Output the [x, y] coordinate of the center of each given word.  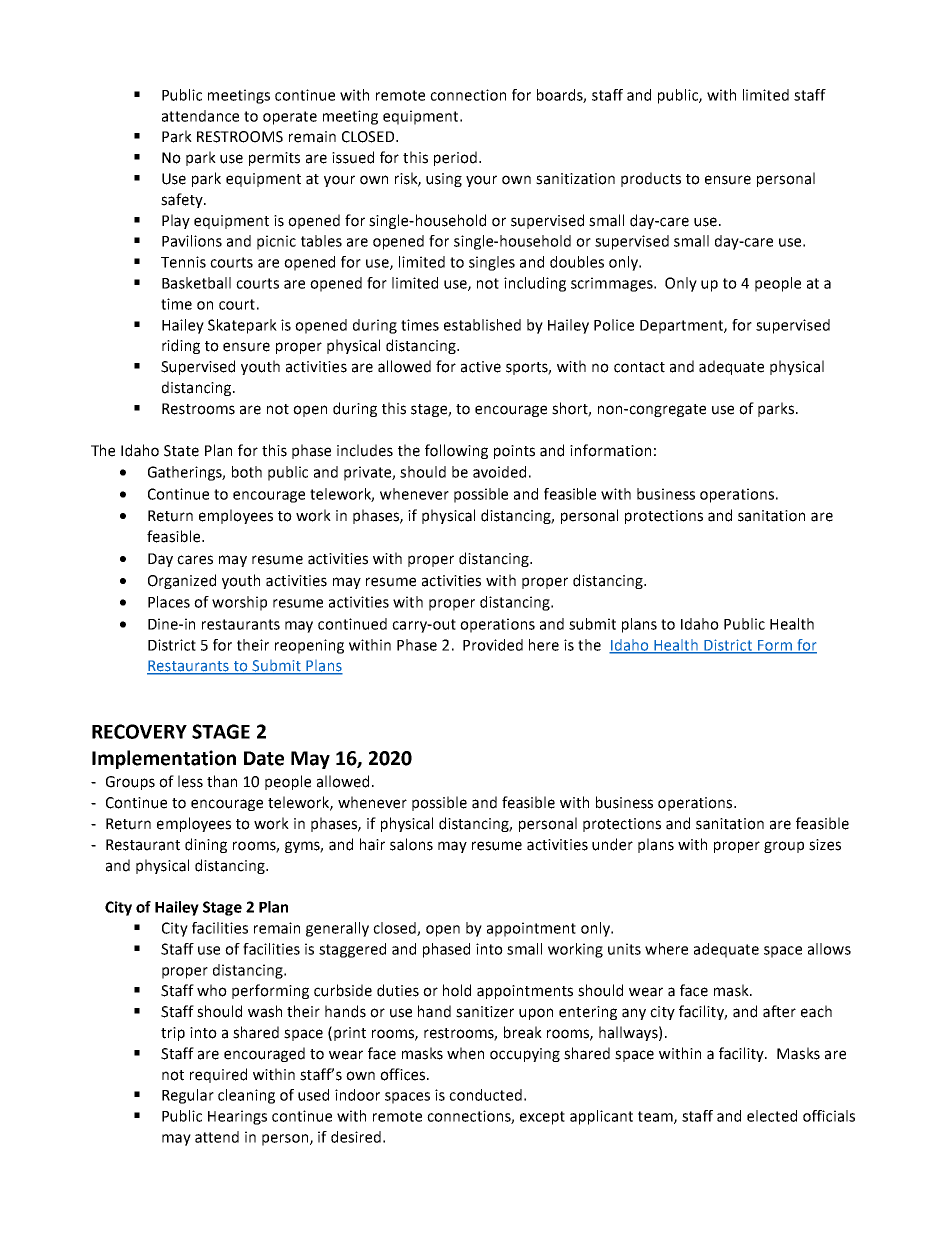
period [455, 158]
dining [206, 845]
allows [829, 949]
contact [639, 367]
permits [274, 159]
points [514, 452]
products [651, 179]
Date [264, 758]
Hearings [237, 1117]
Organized [182, 581]
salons [411, 844]
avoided [499, 472]
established [482, 325]
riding [181, 346]
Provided [493, 645]
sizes [825, 845]
